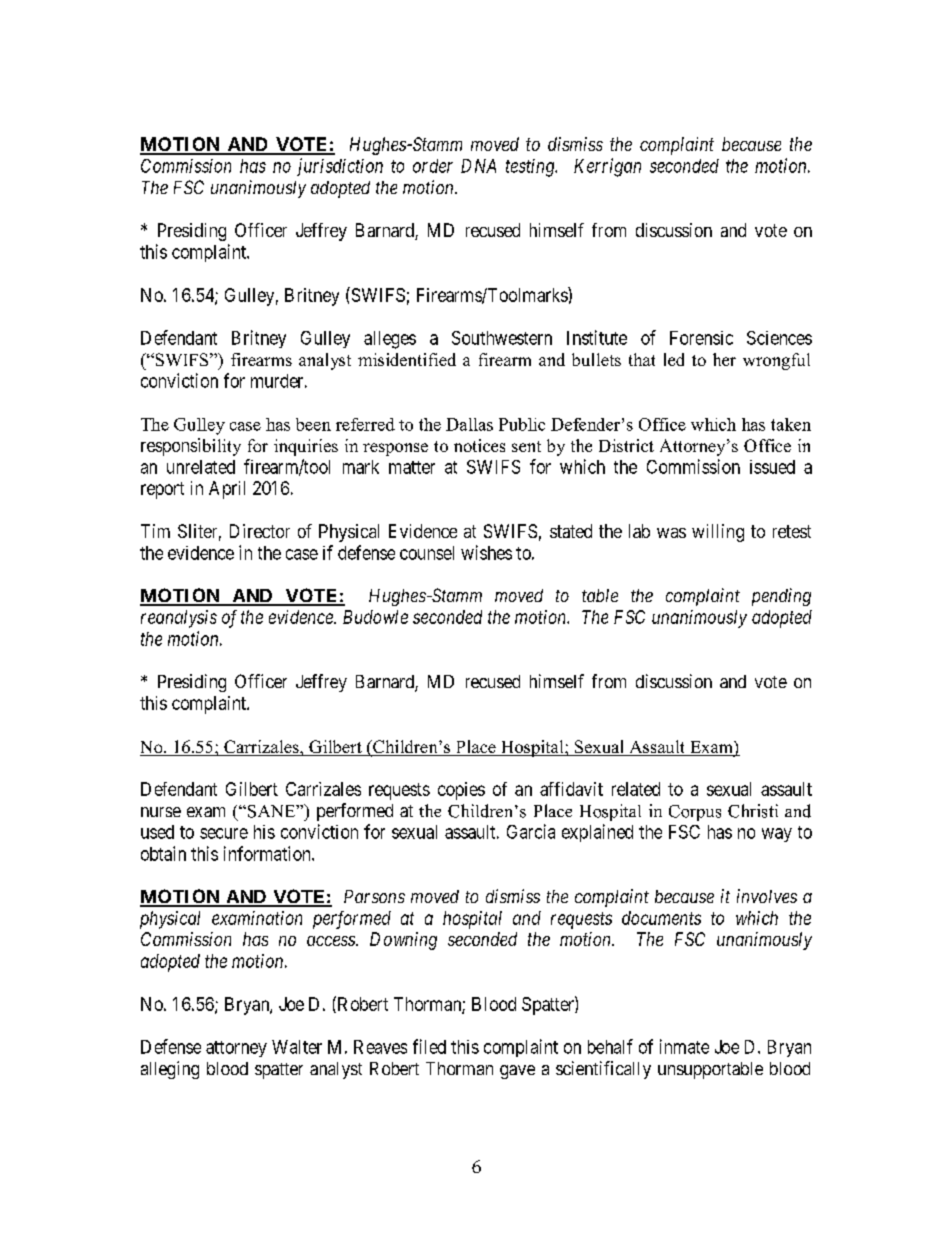 The width and height of the screenshot is (952, 1233). Describe the element at coordinates (531, 168) in the screenshot. I see `testing` at that location.
